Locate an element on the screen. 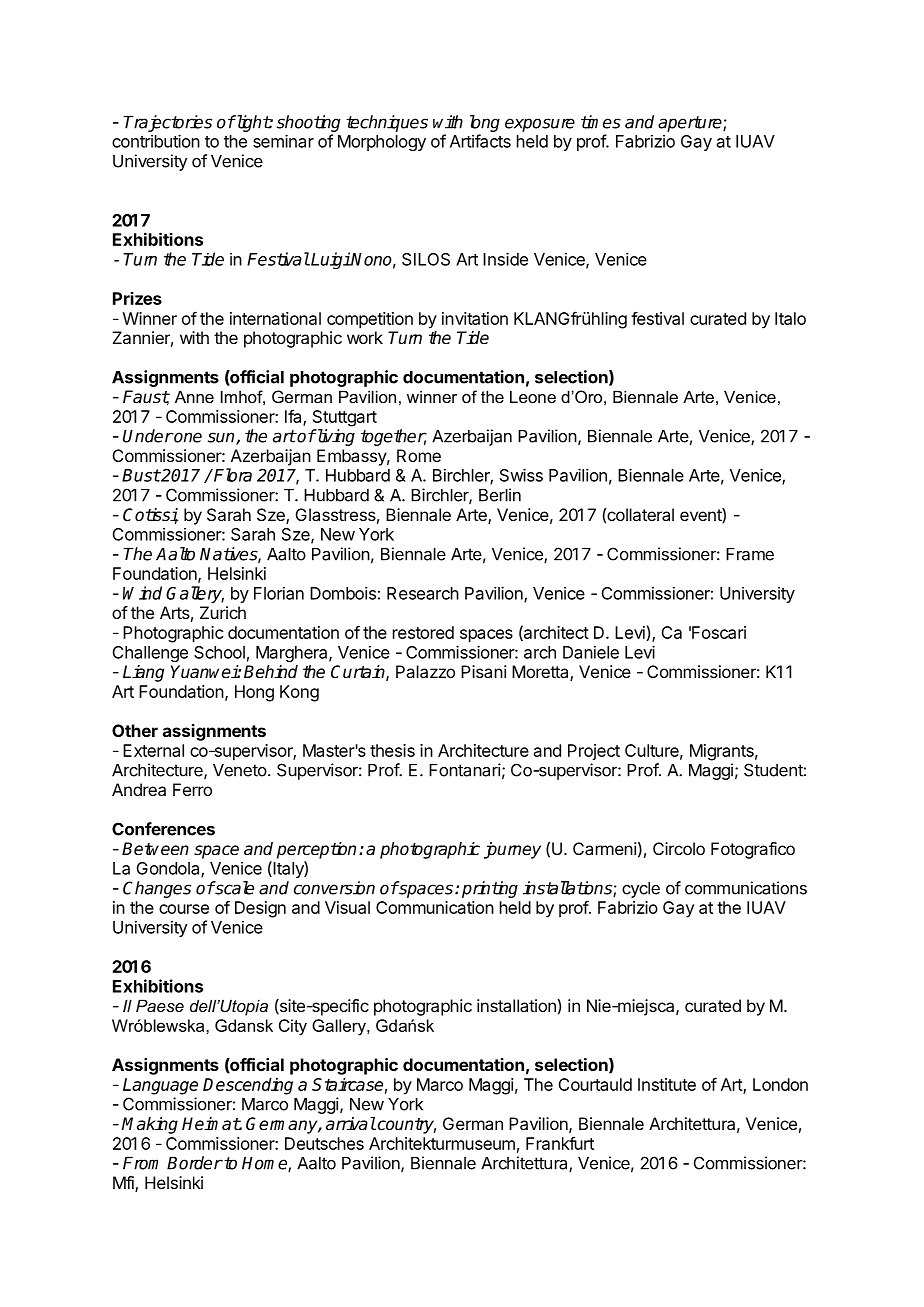  Frame is located at coordinates (750, 554).
